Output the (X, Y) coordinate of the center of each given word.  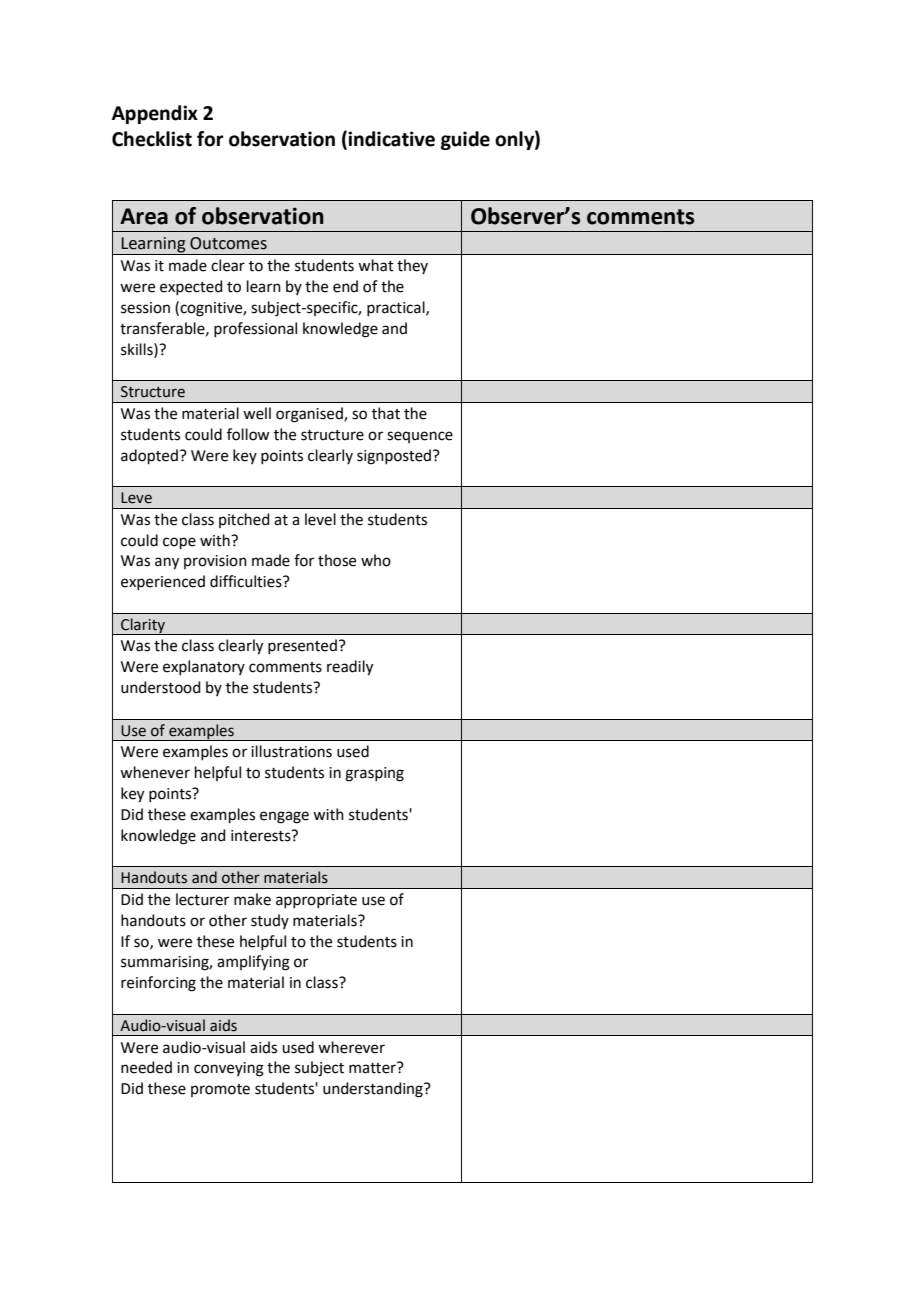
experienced (163, 582)
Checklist (152, 139)
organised (310, 415)
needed (146, 1067)
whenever (155, 772)
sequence (420, 437)
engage (284, 817)
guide (465, 140)
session (145, 308)
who (376, 560)
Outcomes (228, 243)
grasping (374, 774)
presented (302, 646)
